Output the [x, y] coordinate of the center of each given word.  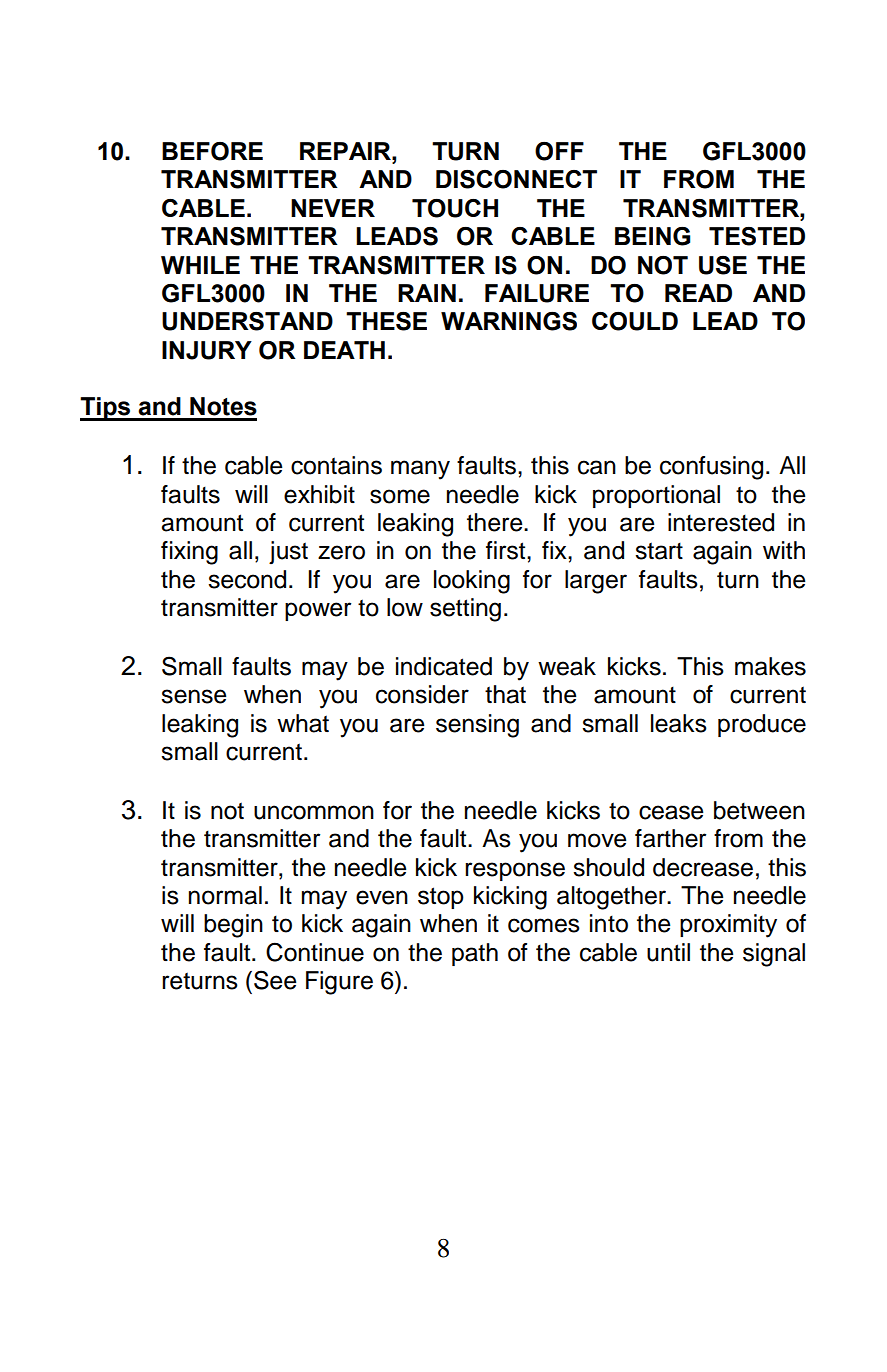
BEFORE [212, 151]
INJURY [207, 350]
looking [472, 582]
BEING [652, 236]
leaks [679, 723]
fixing [189, 553]
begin [233, 926]
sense [193, 696]
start [659, 551]
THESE [386, 321]
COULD [635, 321]
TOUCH [455, 208]
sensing [477, 726]
